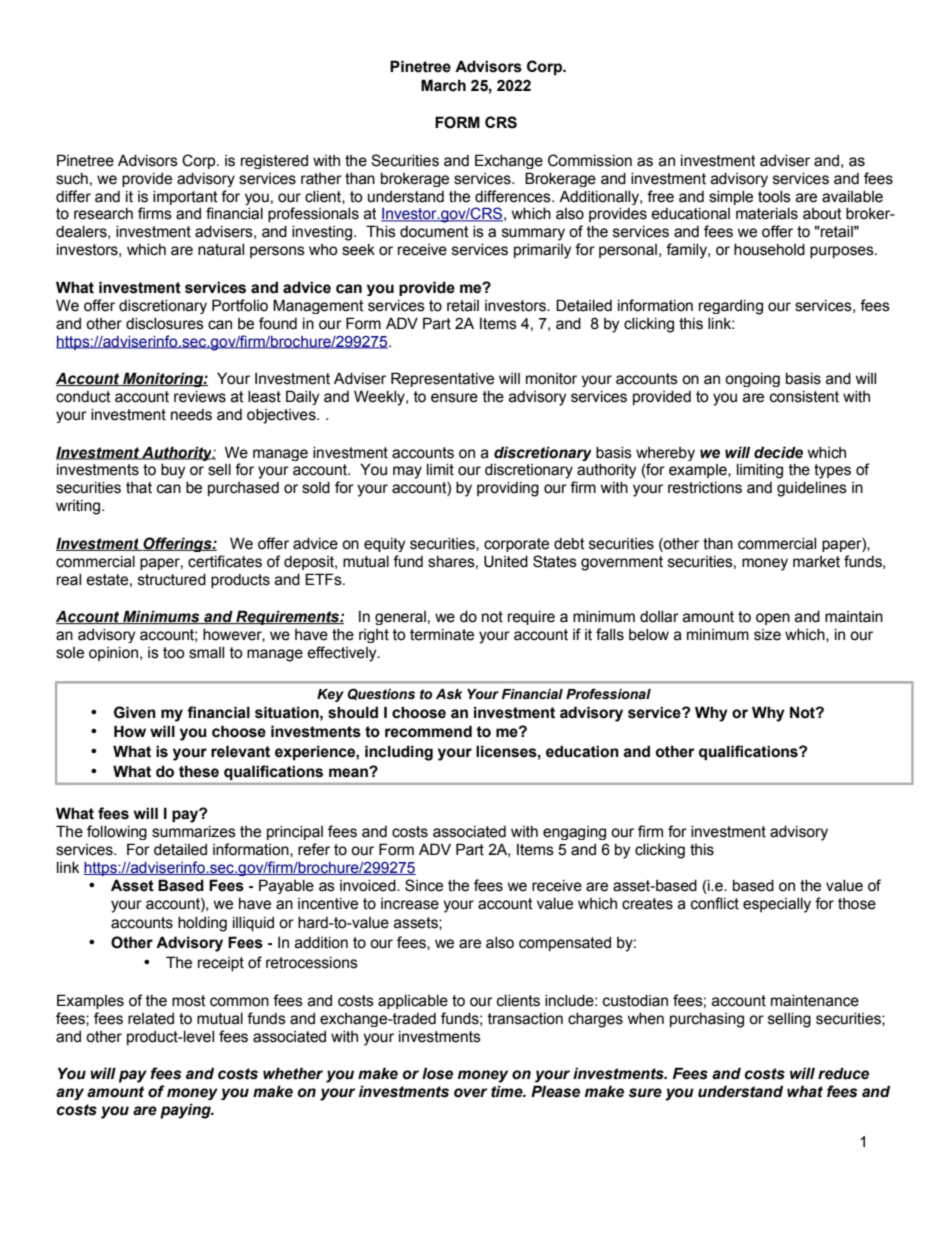  Describe the element at coordinates (752, 380) in the screenshot. I see `ongoing` at that location.
